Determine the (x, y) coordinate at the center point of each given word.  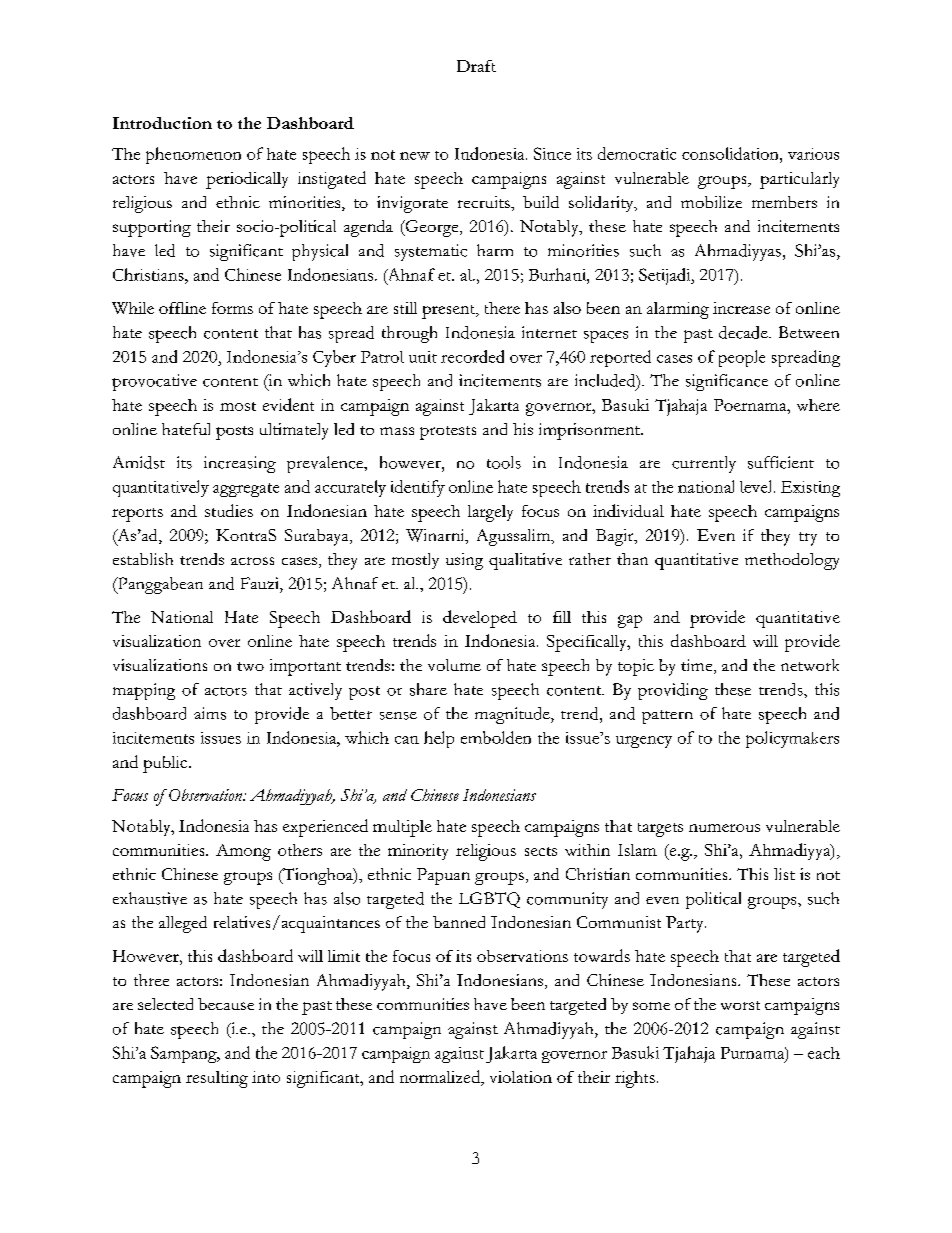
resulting (217, 1079)
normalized (441, 1078)
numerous (724, 828)
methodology (792, 561)
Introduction (162, 123)
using (464, 561)
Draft (476, 66)
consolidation (731, 153)
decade (744, 332)
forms (232, 308)
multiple (402, 828)
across (252, 561)
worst (740, 1005)
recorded (472, 356)
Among (243, 852)
